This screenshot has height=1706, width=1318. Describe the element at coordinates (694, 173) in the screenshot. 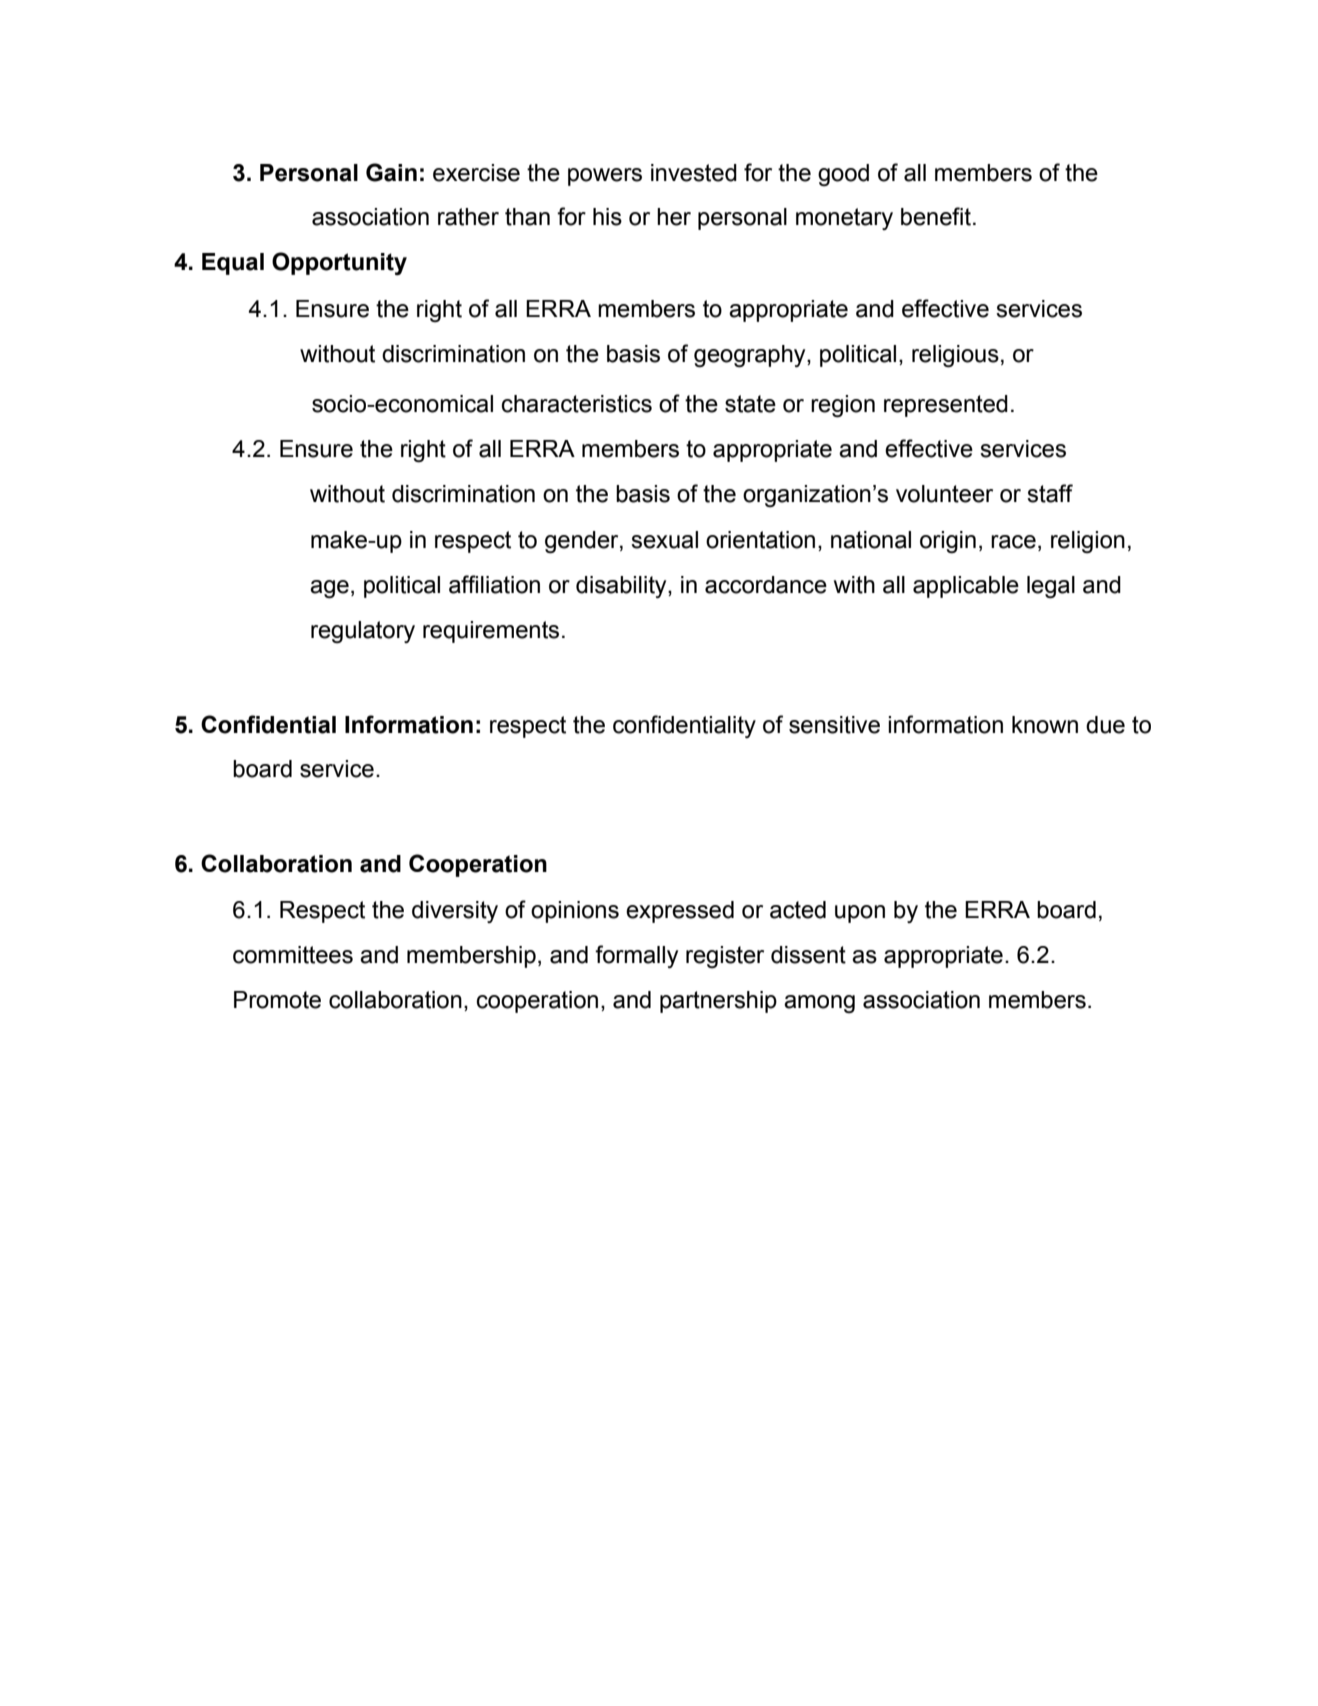

I see `invested` at that location.
